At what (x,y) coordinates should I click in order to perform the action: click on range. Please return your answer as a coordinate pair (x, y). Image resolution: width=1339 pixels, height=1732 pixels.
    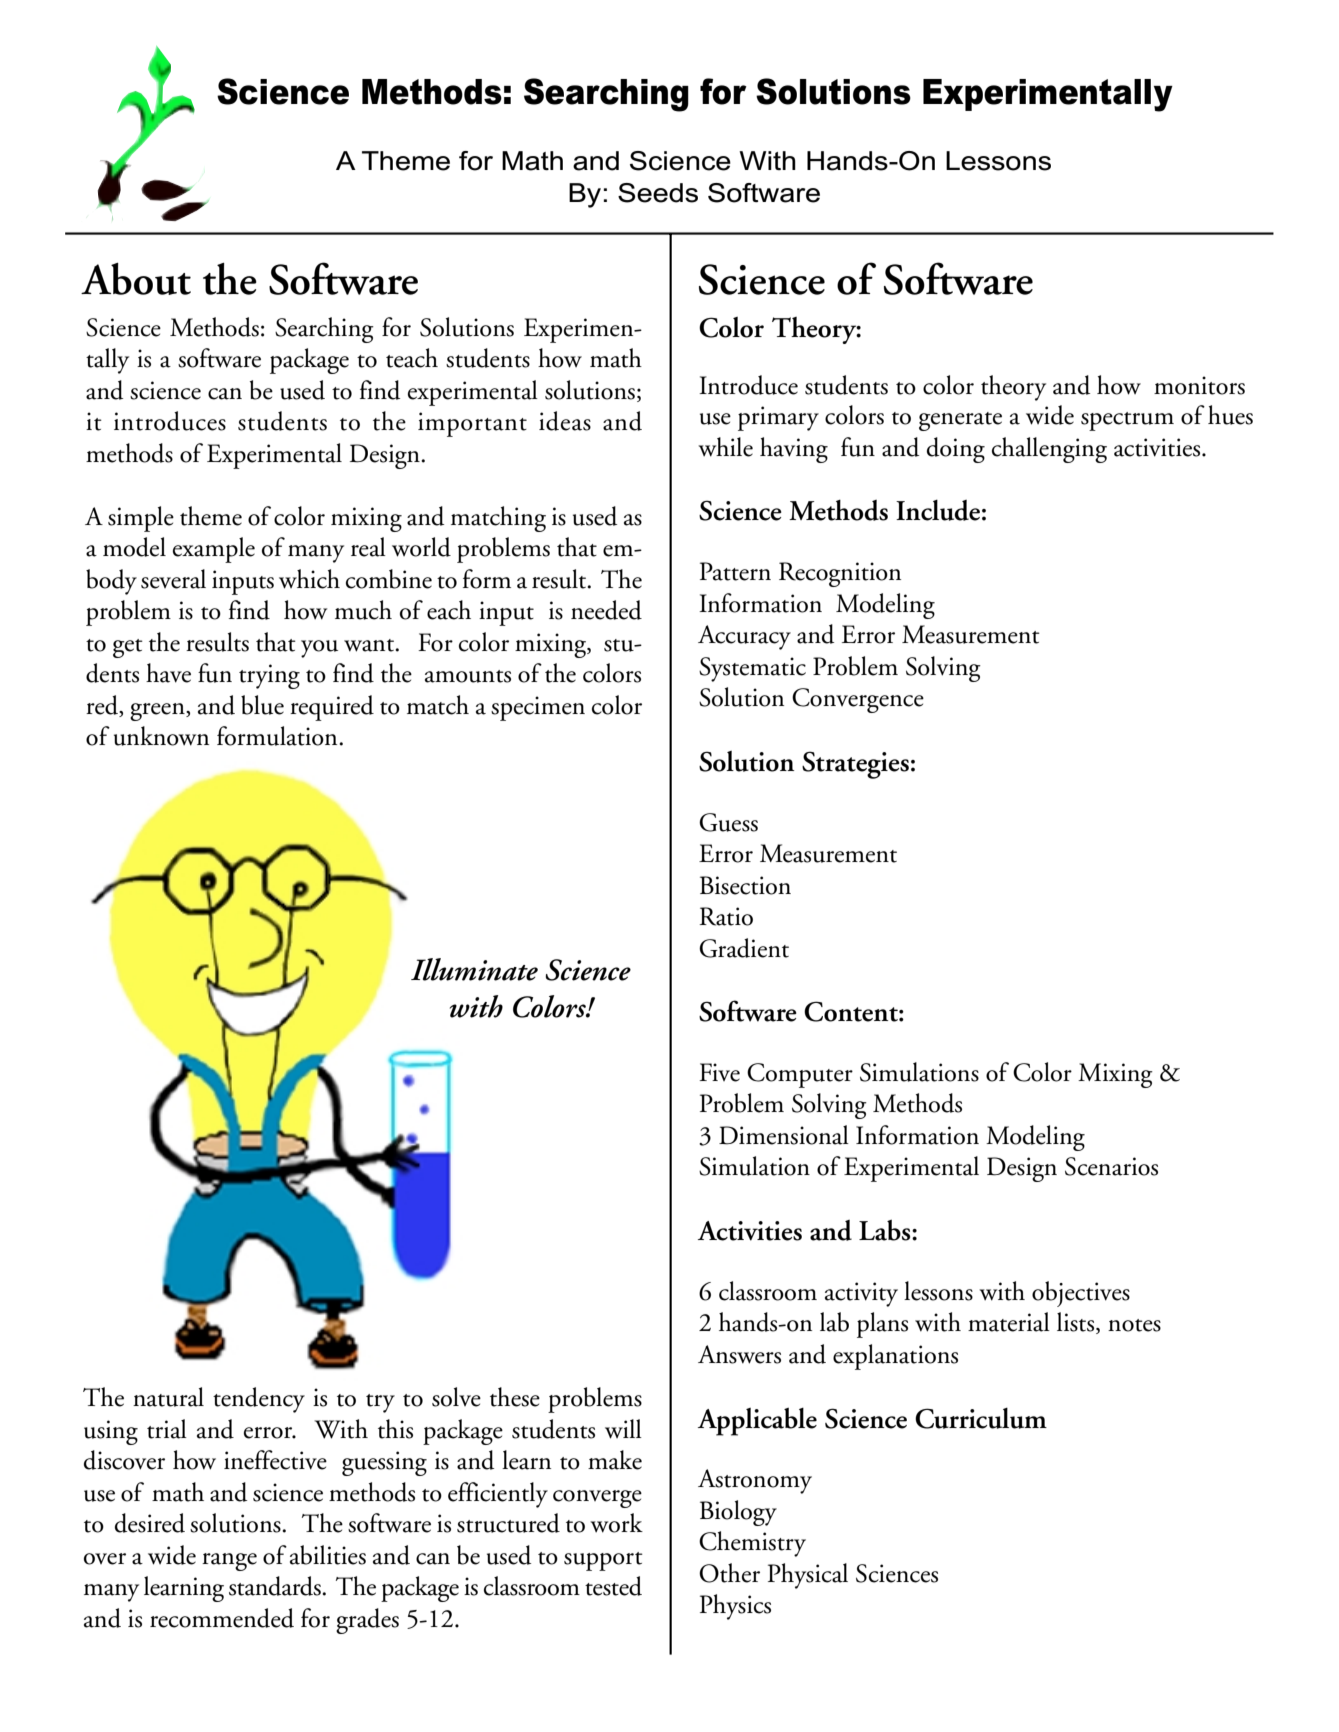
    Looking at the image, I should click on (229, 1562).
